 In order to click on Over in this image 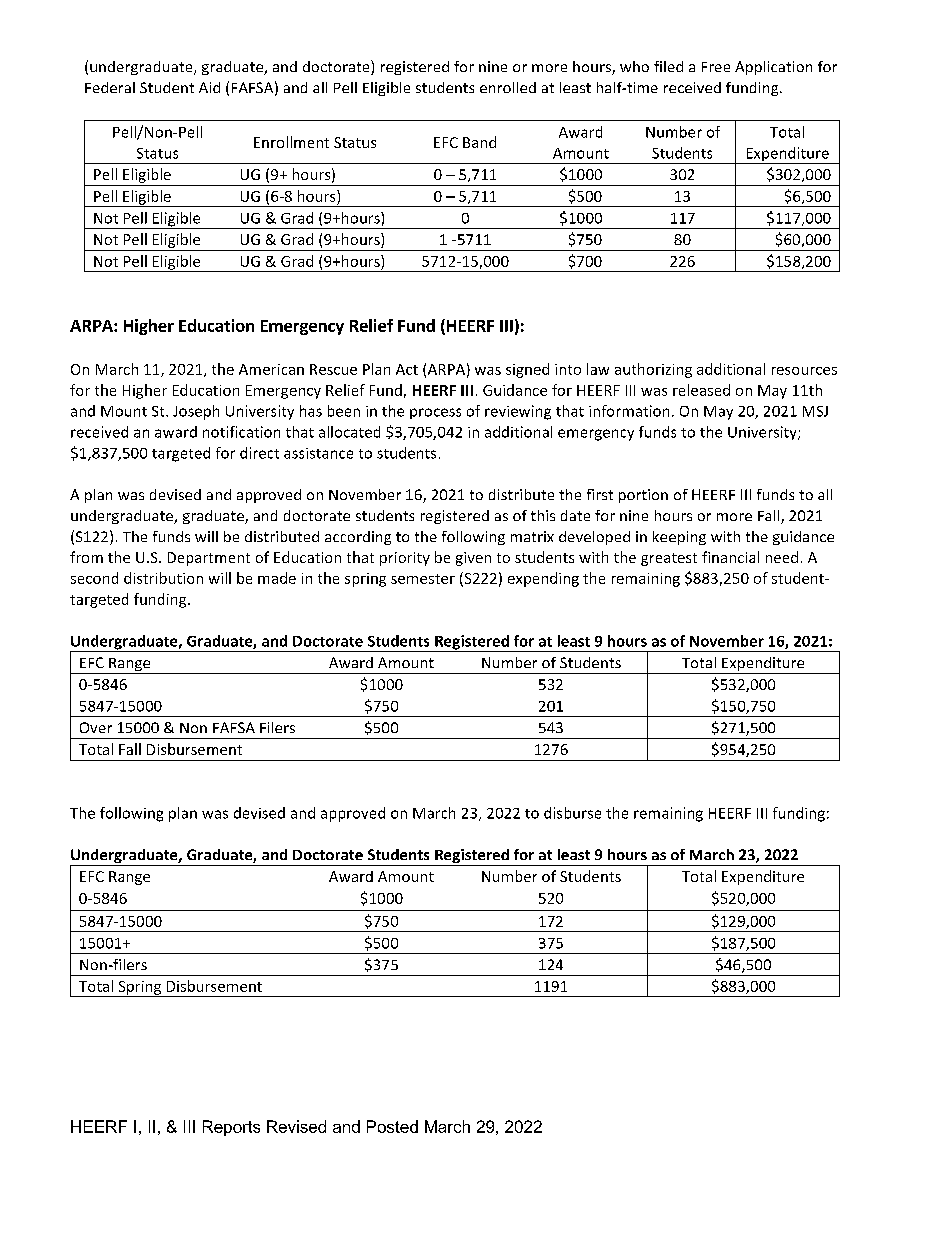, I will do `click(96, 727)`.
